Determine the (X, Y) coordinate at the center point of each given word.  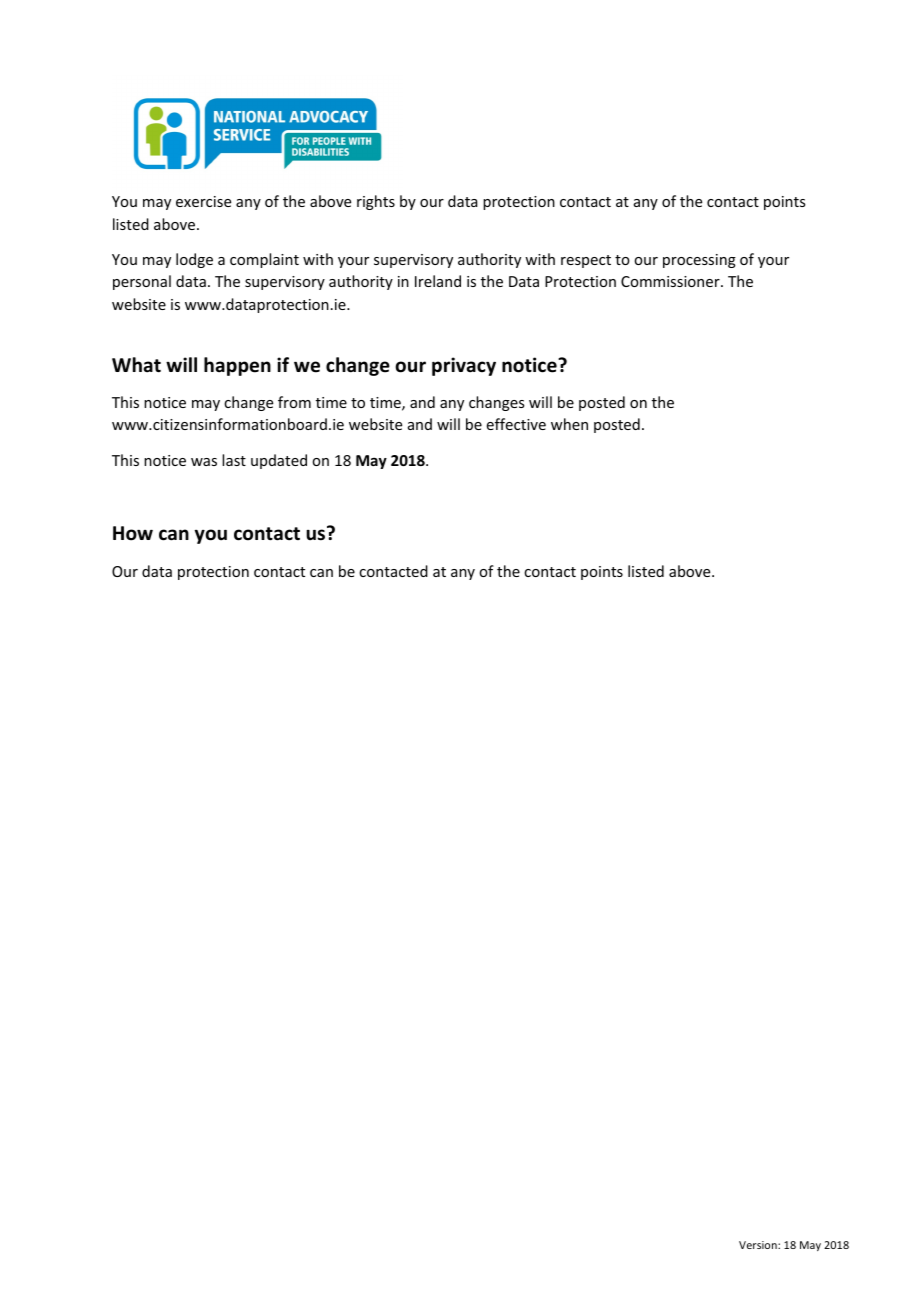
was (204, 462)
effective (516, 424)
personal (142, 282)
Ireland (438, 281)
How (133, 533)
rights (376, 202)
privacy (464, 366)
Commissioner (671, 281)
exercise (203, 201)
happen (237, 366)
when (569, 424)
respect (586, 261)
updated (279, 461)
